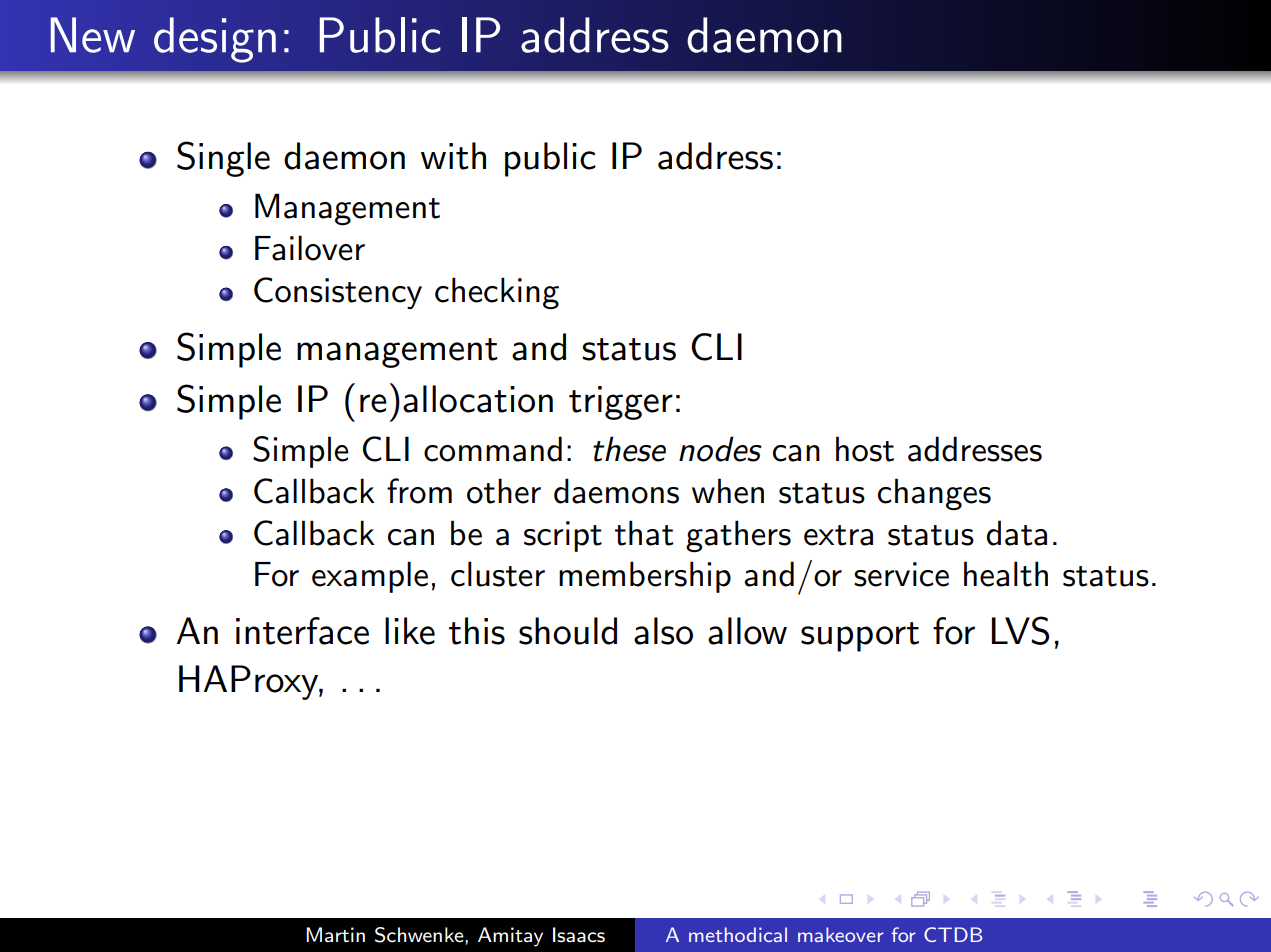  Describe the element at coordinates (865, 449) in the document. I see `host` at that location.
